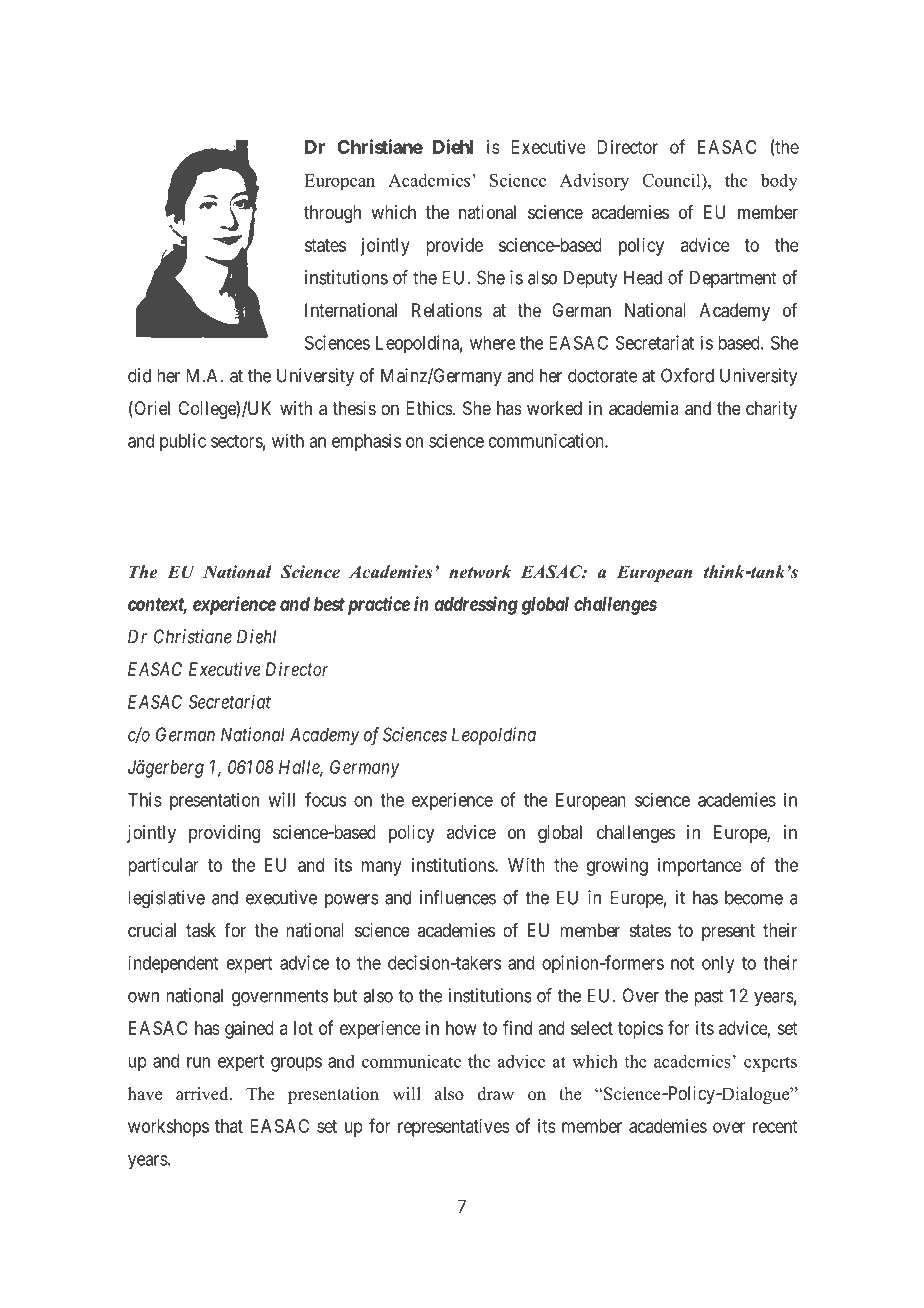 This page has height=1308, width=924. Describe the element at coordinates (164, 867) in the page. I see `particular` at that location.
